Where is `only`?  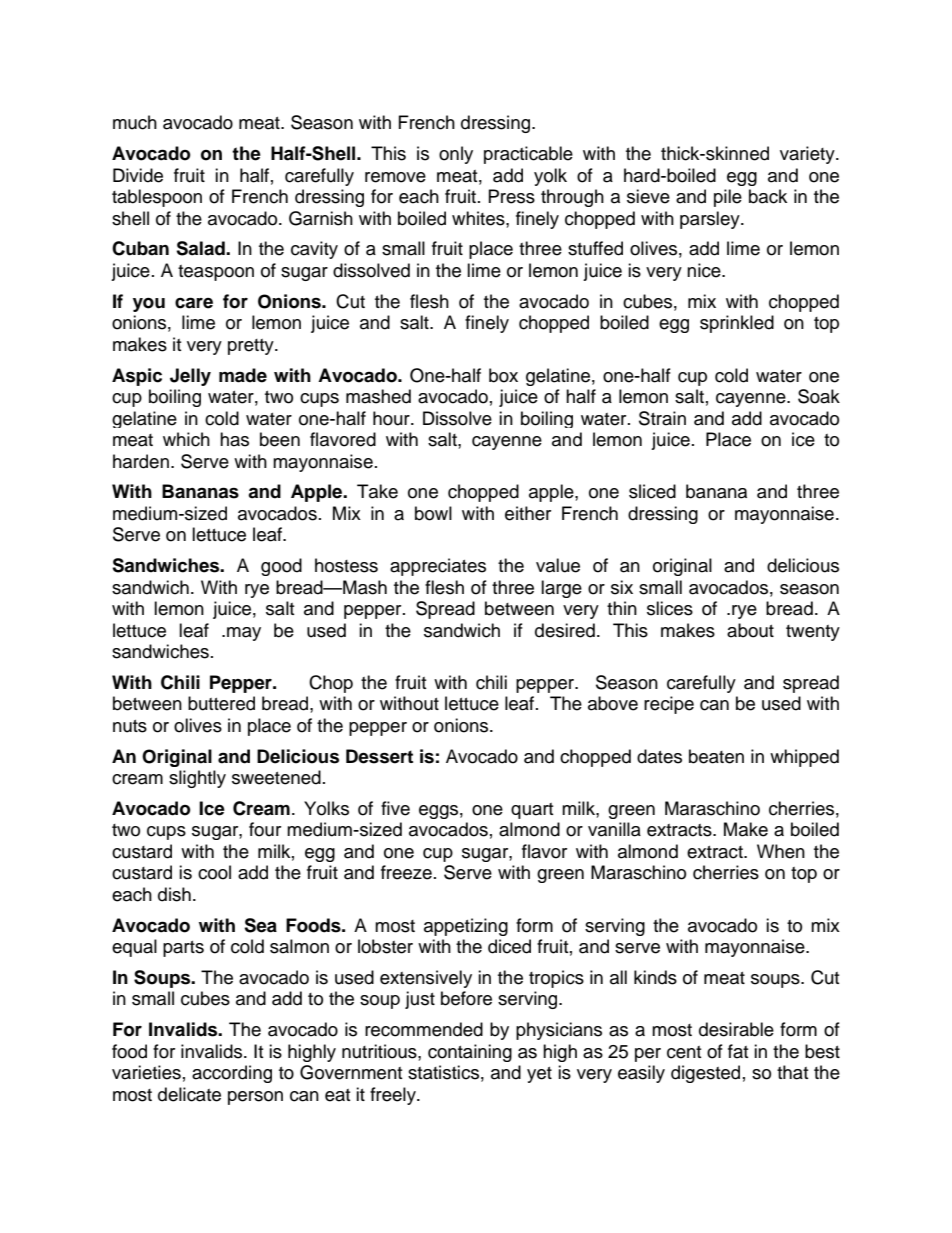
only is located at coordinates (456, 155).
